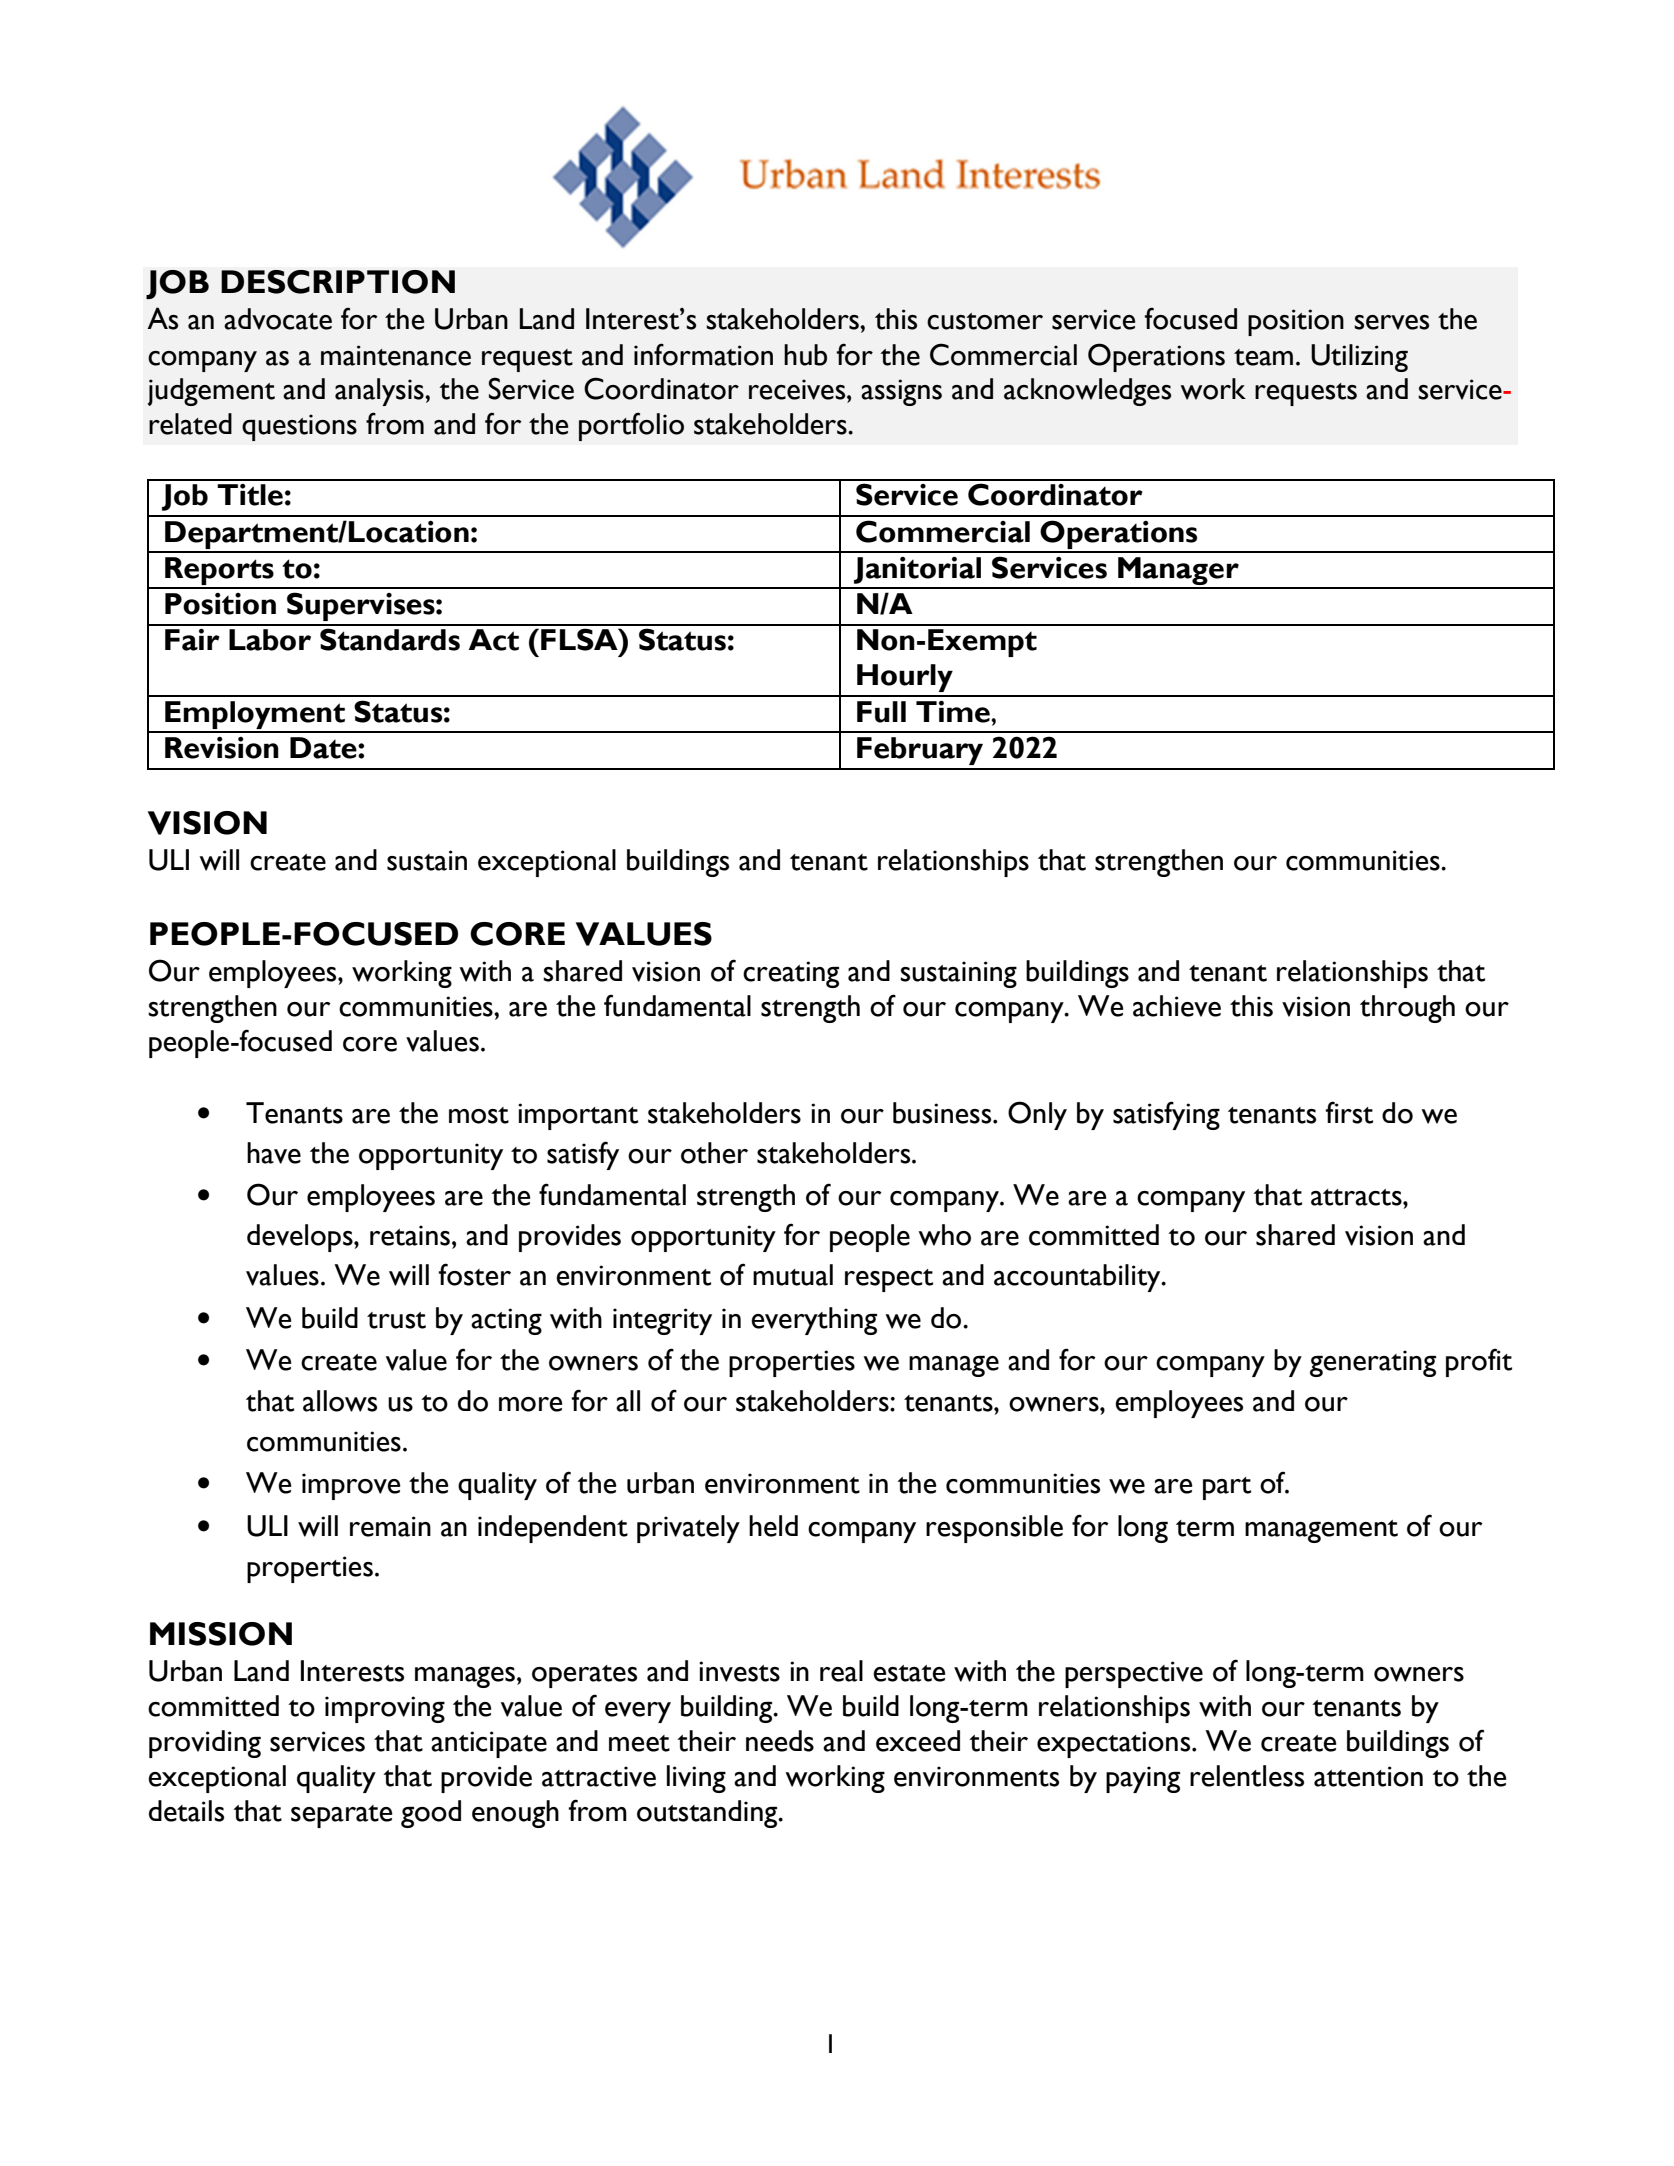  Describe the element at coordinates (341, 1816) in the screenshot. I see `separate` at that location.
